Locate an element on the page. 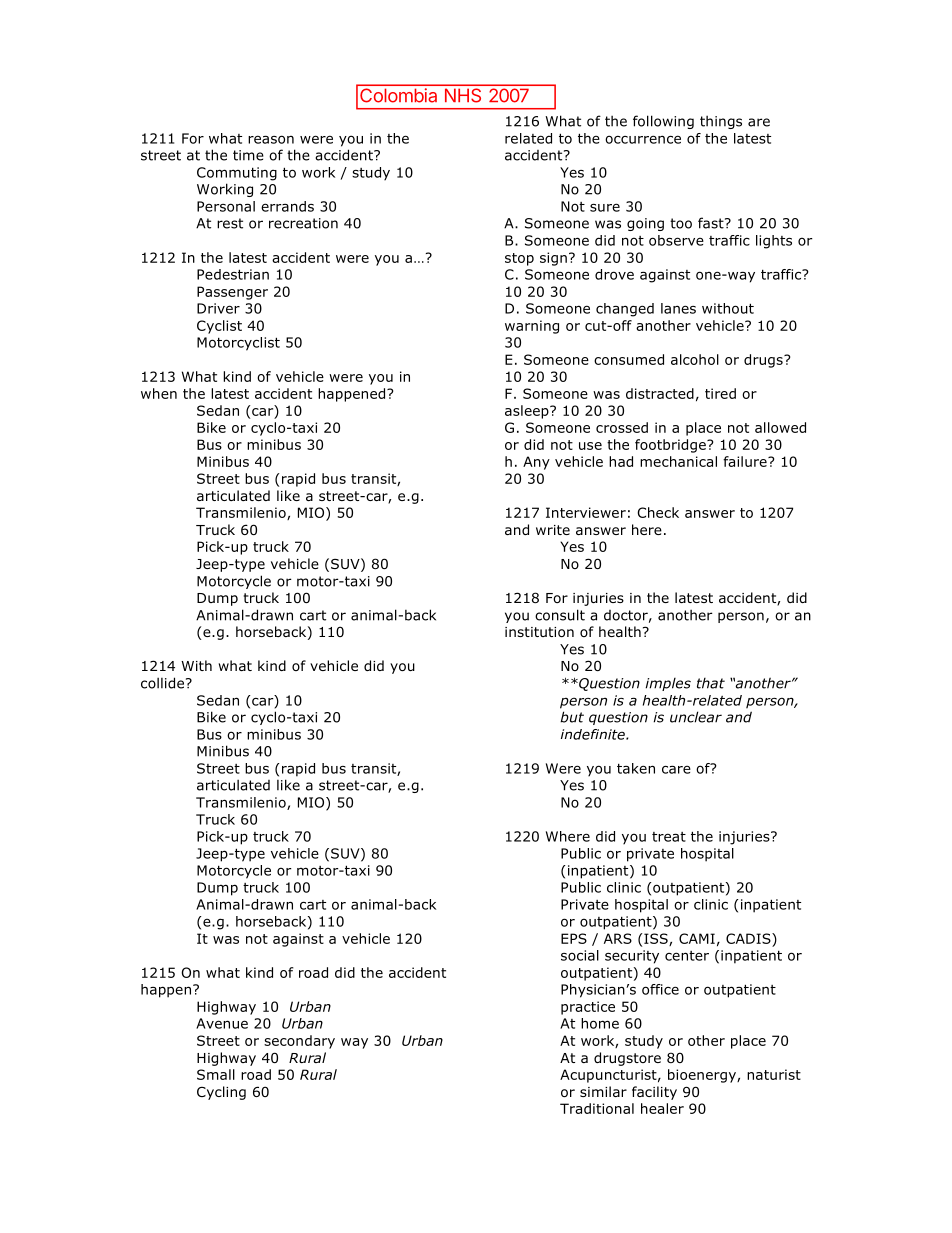 The image size is (952, 1233). bioenergy is located at coordinates (703, 1076).
